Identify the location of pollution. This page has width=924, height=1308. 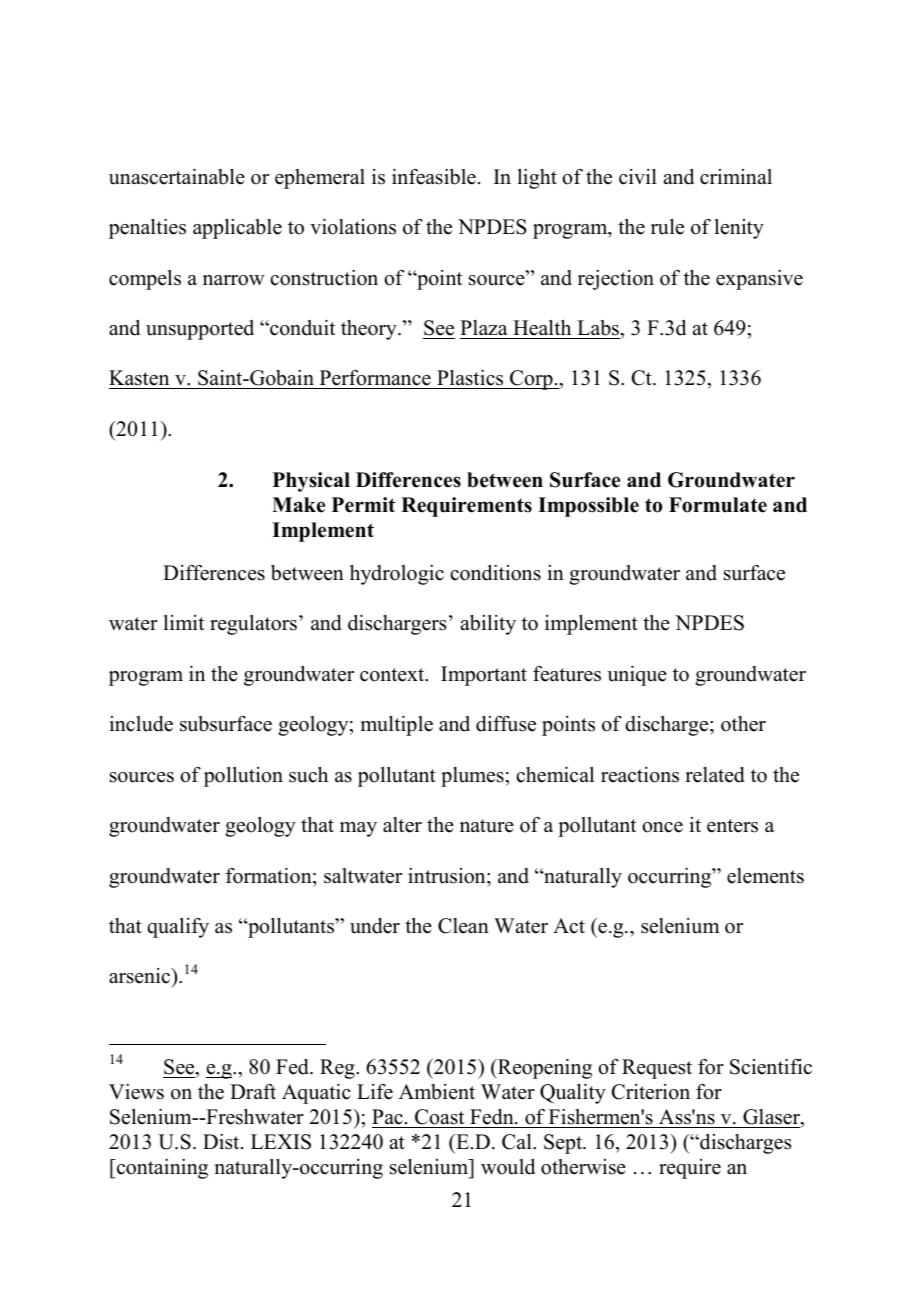
(243, 777).
